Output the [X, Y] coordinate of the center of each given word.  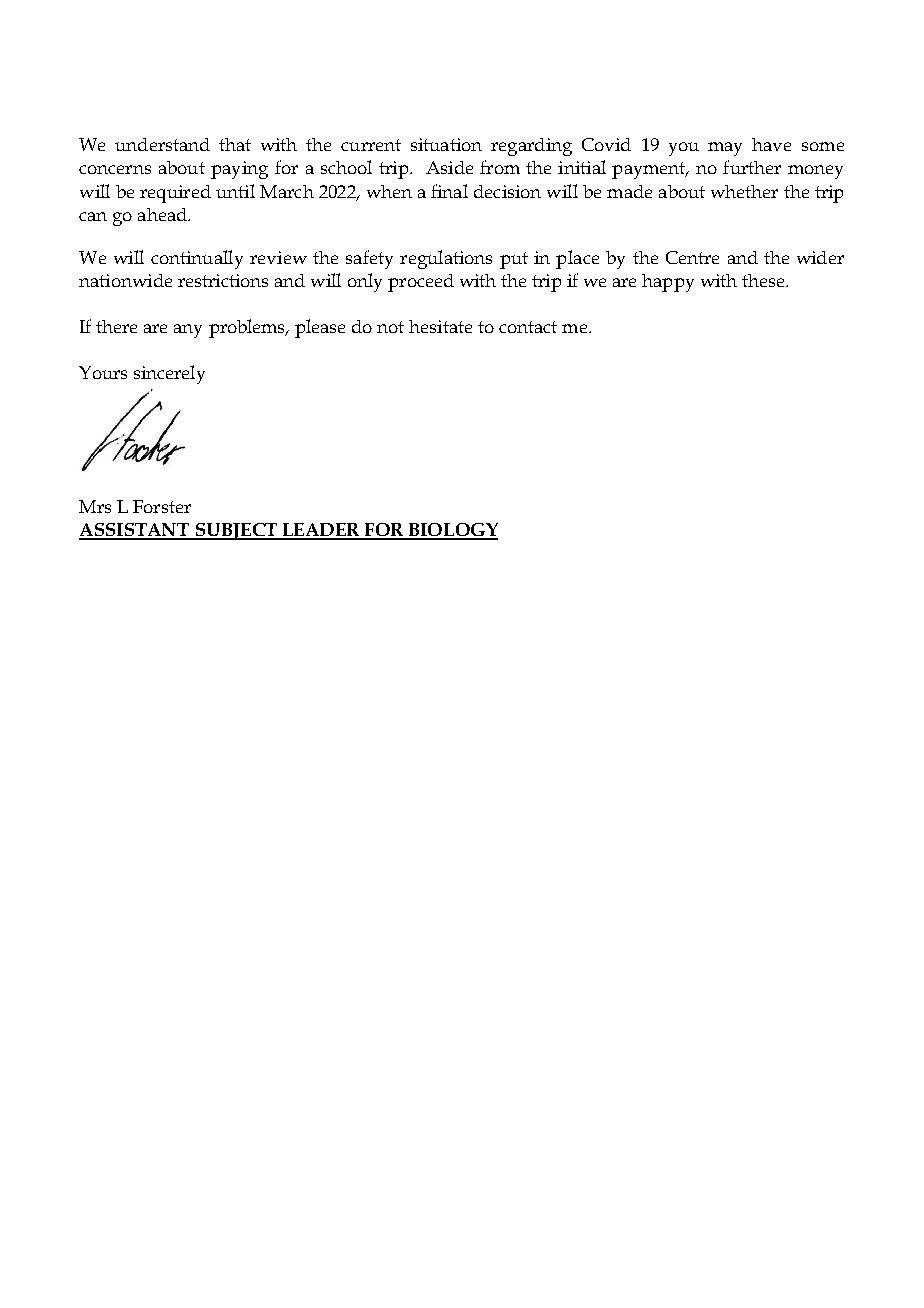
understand [162, 144]
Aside [449, 167]
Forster [162, 506]
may [725, 149]
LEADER [321, 531]
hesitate [440, 326]
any [188, 331]
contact [528, 327]
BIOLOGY [452, 531]
